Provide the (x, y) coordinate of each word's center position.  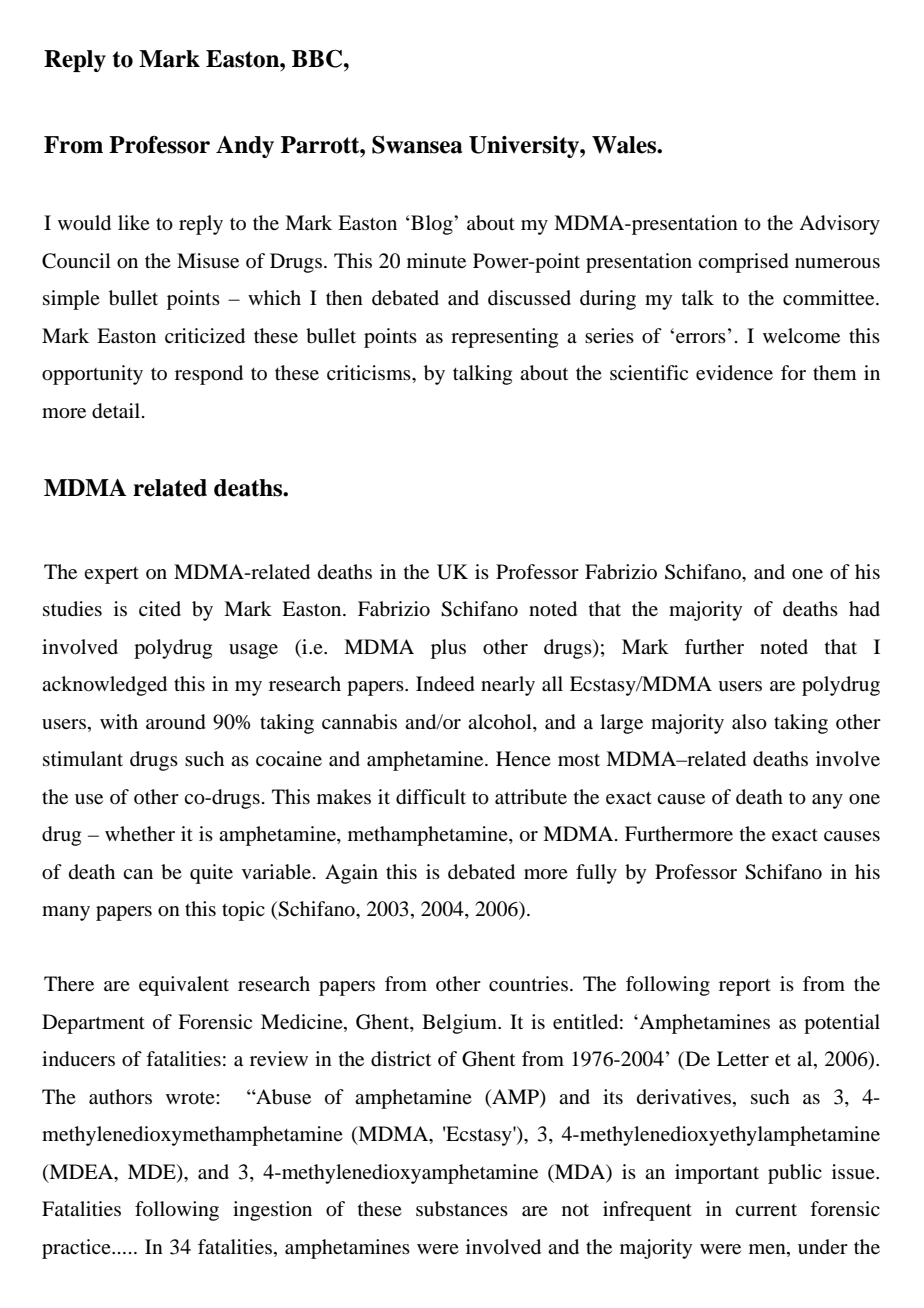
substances (462, 1209)
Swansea (417, 145)
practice (77, 1249)
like (134, 222)
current (766, 1210)
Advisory (839, 225)
